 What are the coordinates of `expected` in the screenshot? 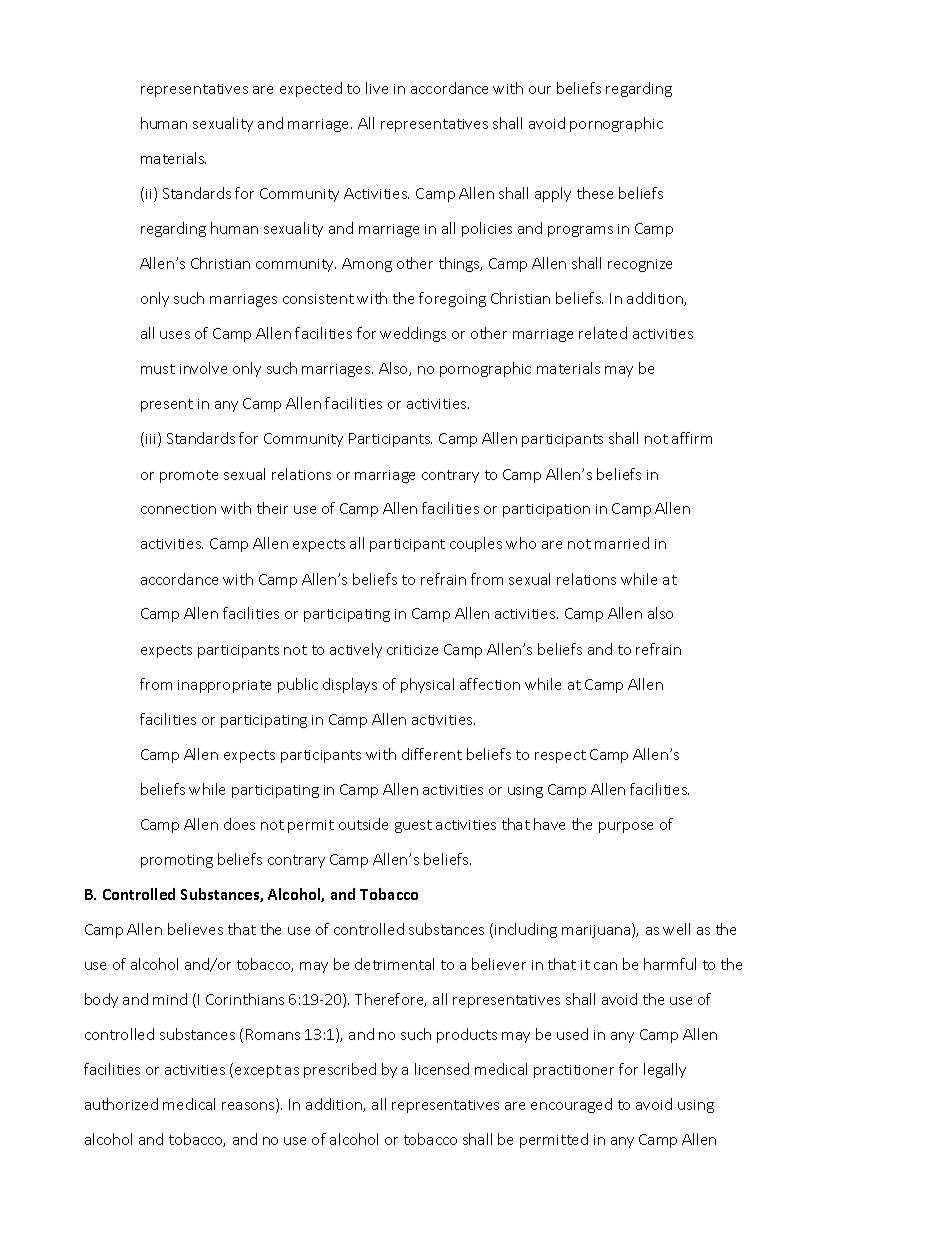 It's located at (311, 89).
